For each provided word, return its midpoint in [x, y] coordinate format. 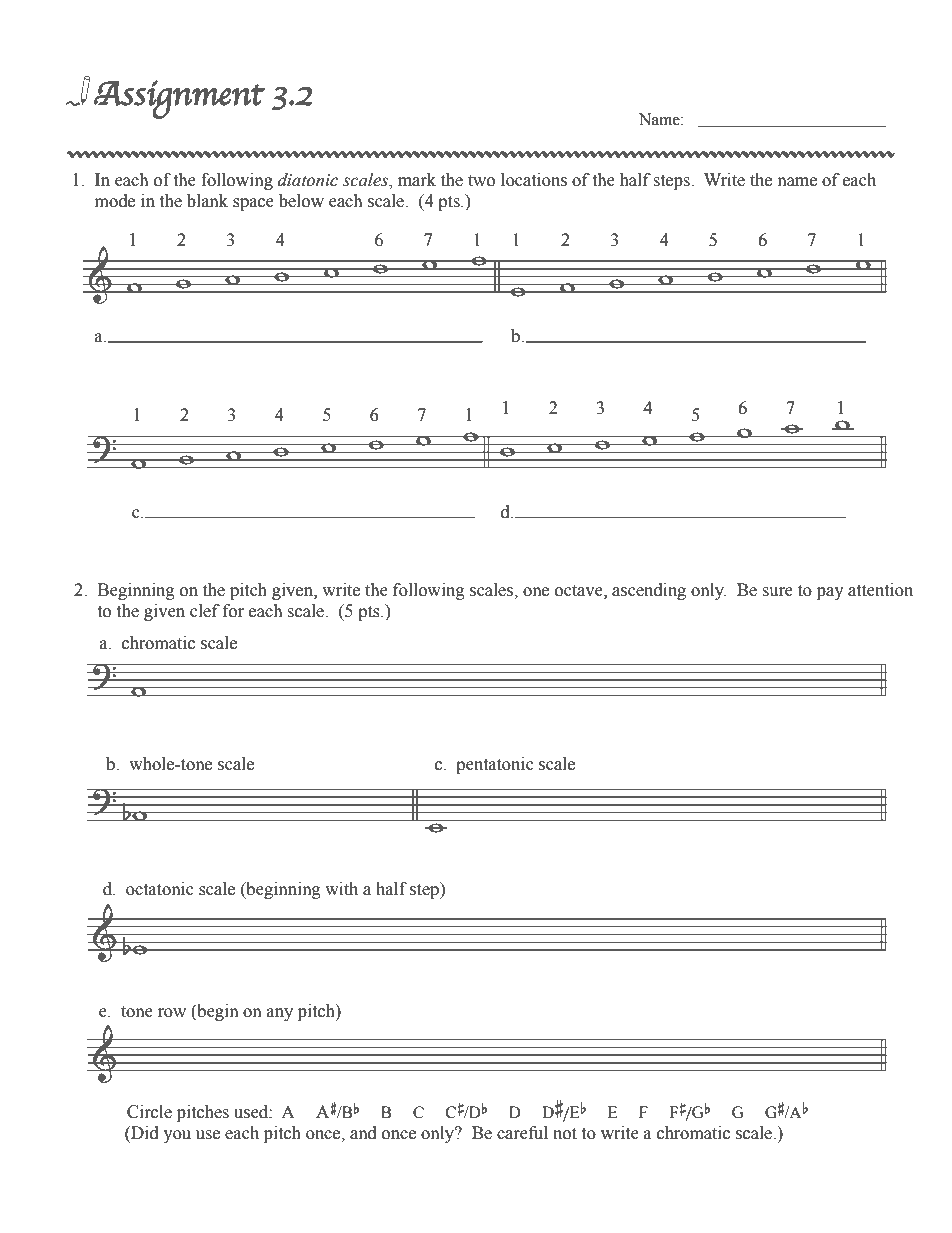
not [565, 1134]
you [177, 1136]
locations [534, 180]
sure [778, 592]
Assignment [180, 99]
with [341, 889]
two [481, 181]
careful [522, 1133]
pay [830, 593]
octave [580, 591]
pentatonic [495, 765]
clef [205, 611]
